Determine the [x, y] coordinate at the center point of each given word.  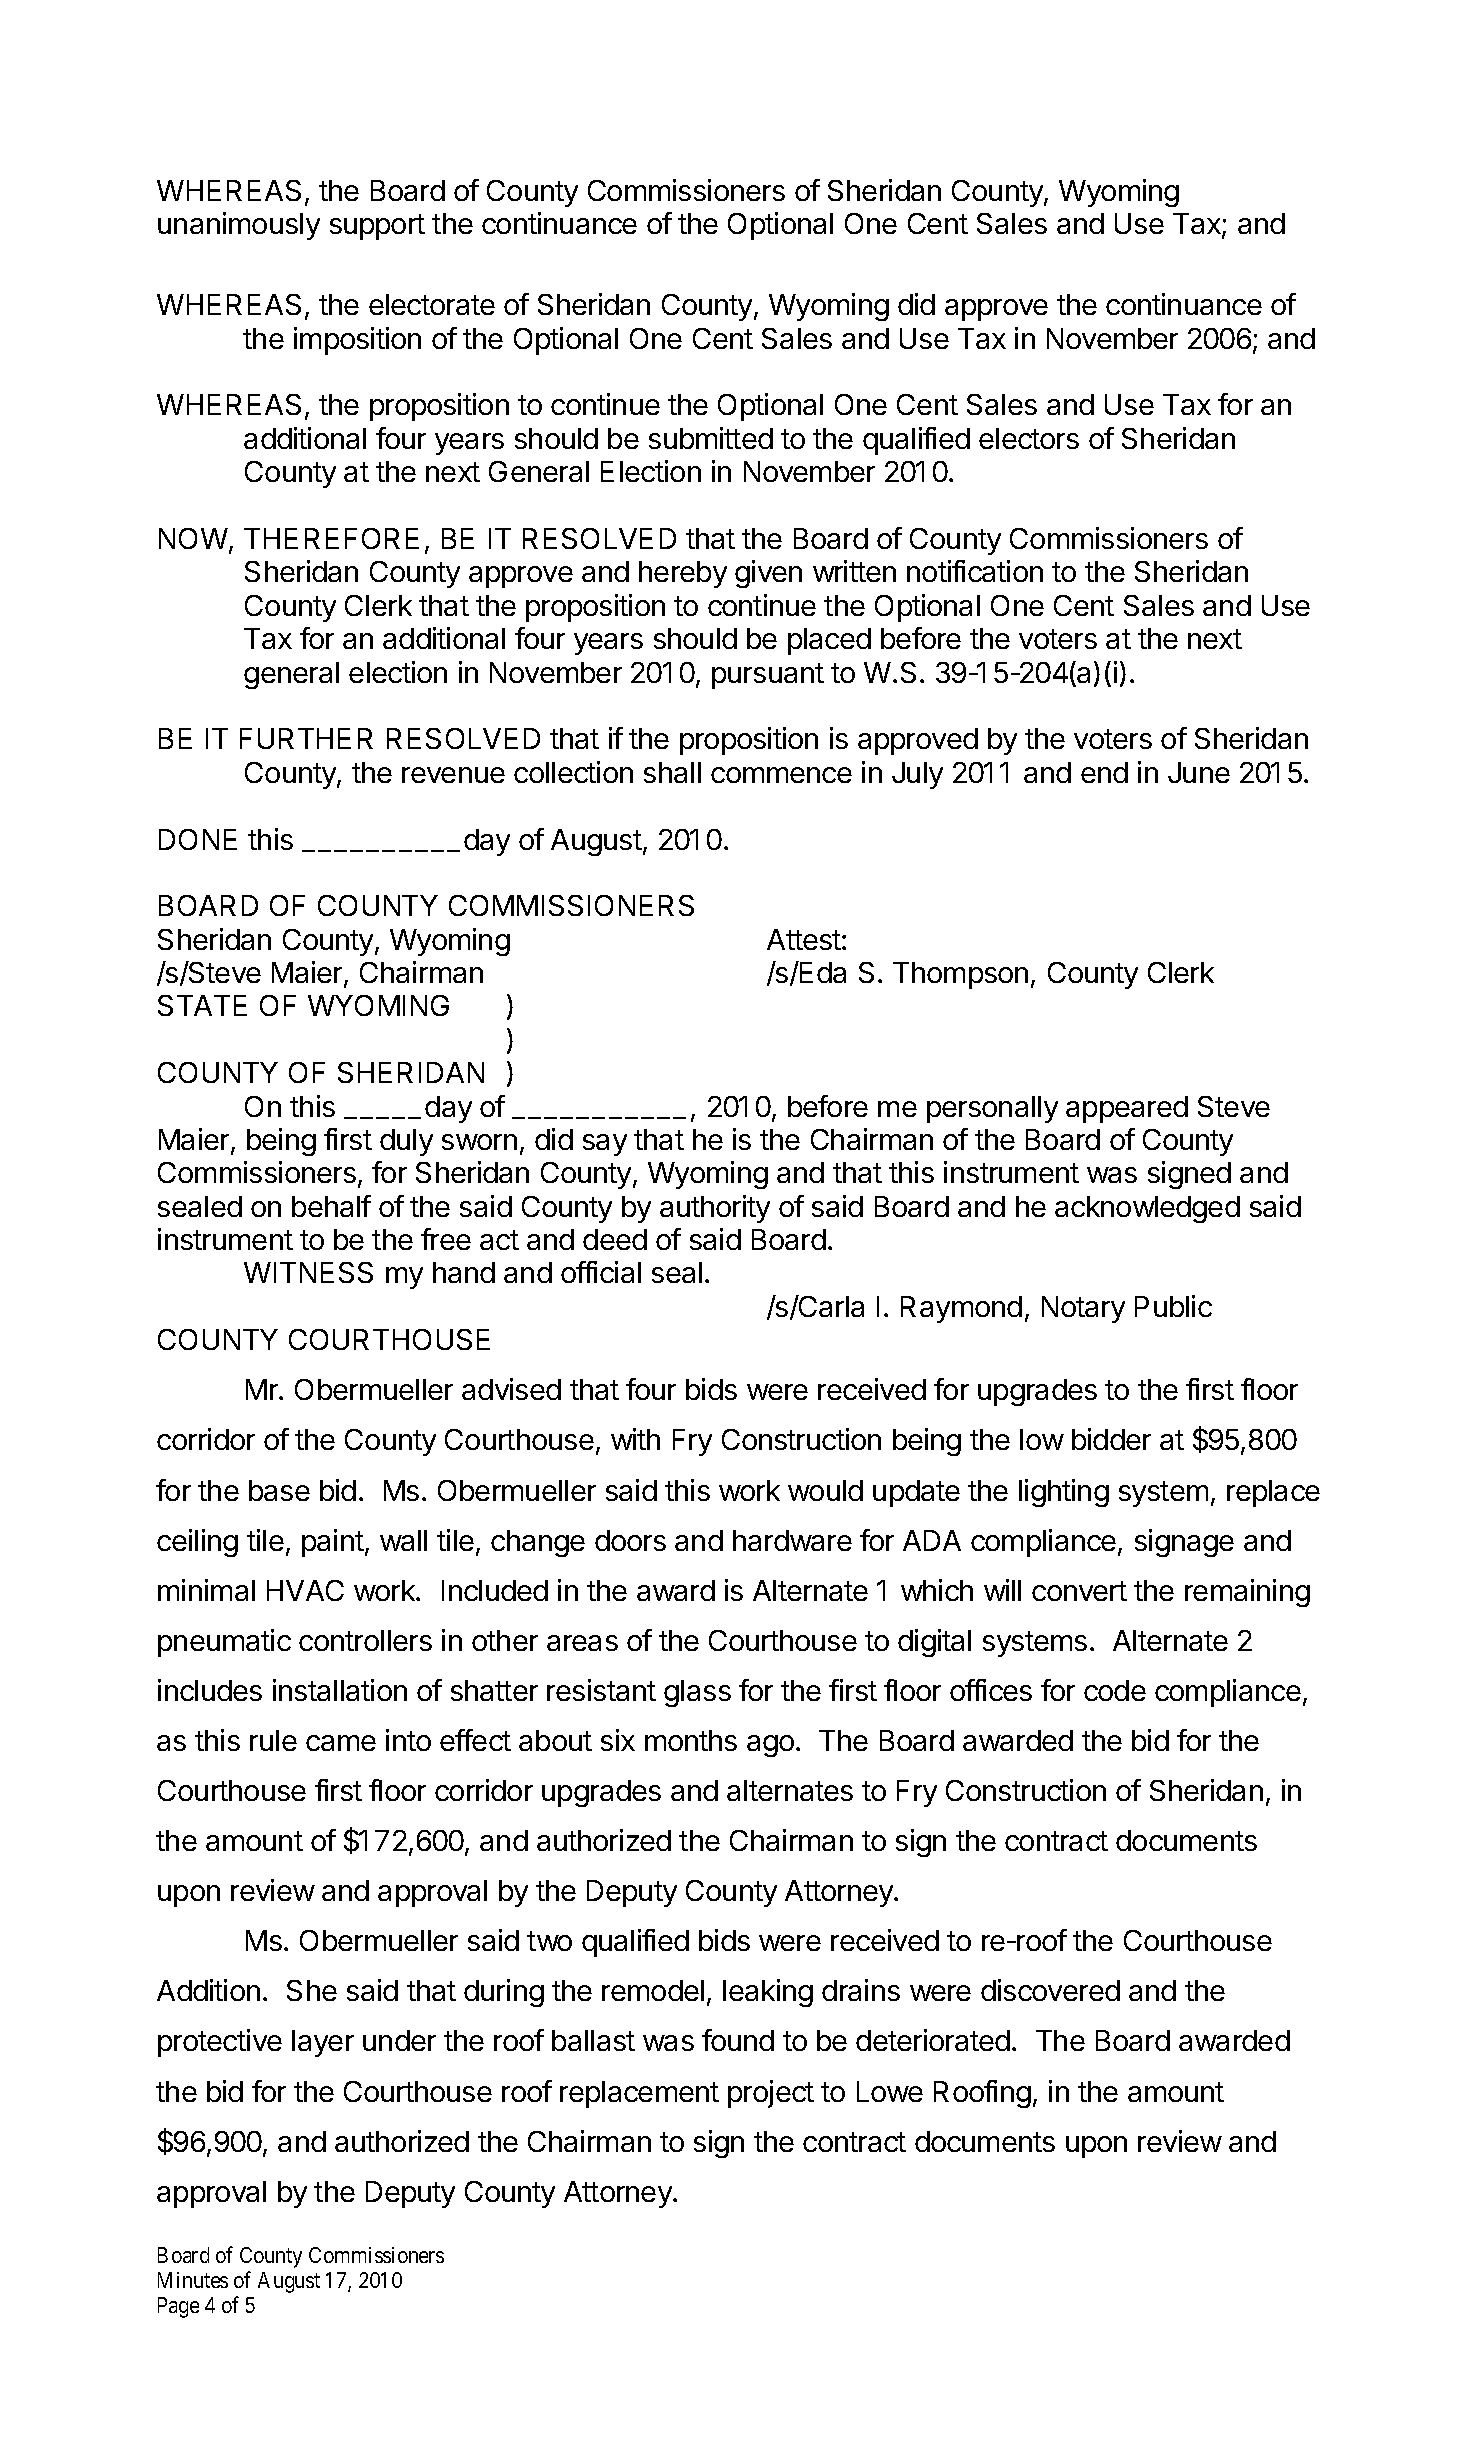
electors [1029, 438]
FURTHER [306, 738]
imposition [357, 341]
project [771, 2094]
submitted [711, 438]
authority [715, 1209]
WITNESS [308, 1272]
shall [672, 772]
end [1104, 772]
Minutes [193, 2280]
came [341, 1743]
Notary [1083, 1309]
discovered [1050, 1990]
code [1115, 1690]
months [691, 1740]
